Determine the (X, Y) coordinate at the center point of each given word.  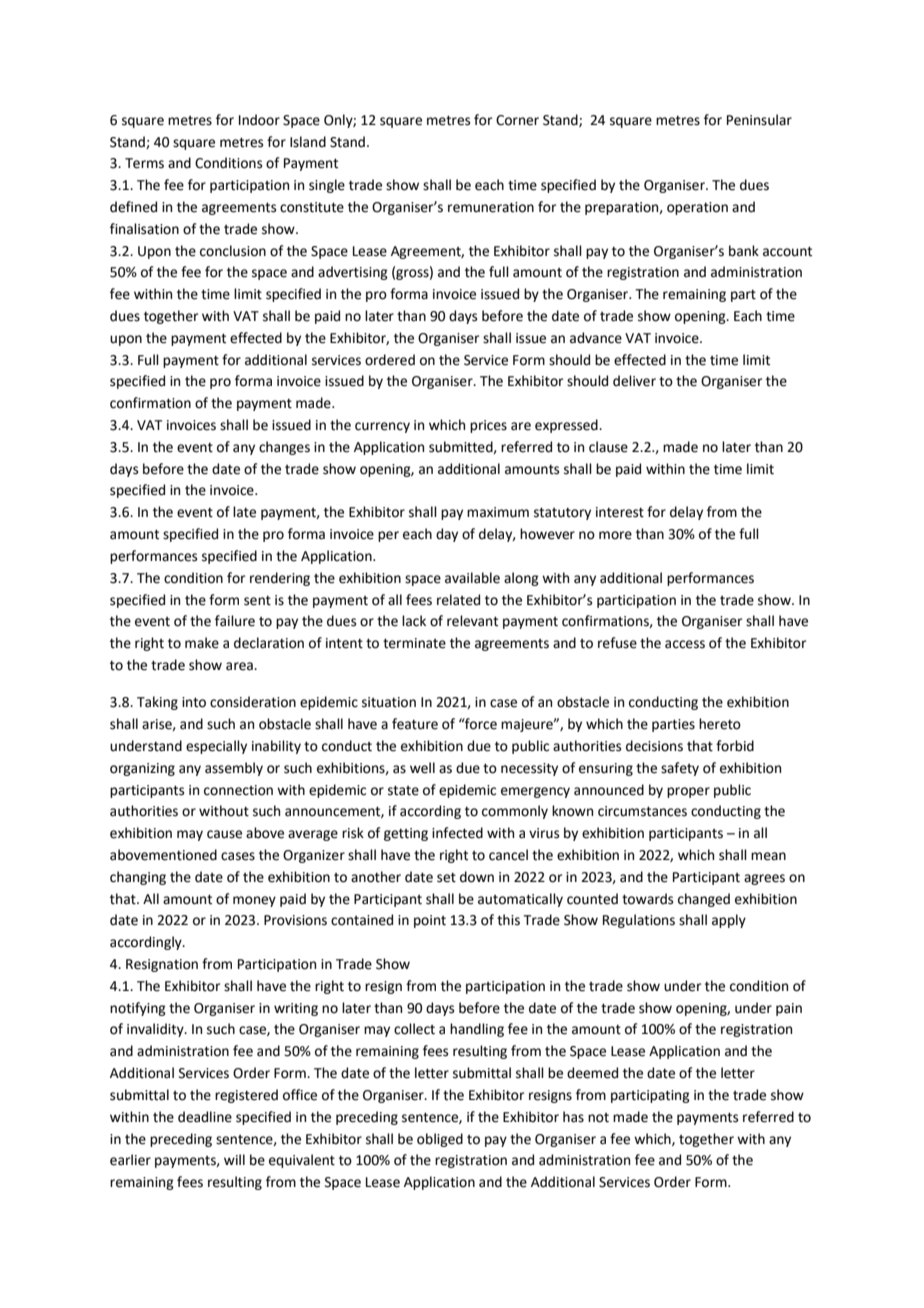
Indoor (259, 120)
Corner (517, 120)
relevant (472, 621)
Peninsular (759, 120)
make (202, 643)
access (685, 644)
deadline (205, 1117)
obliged (440, 1140)
